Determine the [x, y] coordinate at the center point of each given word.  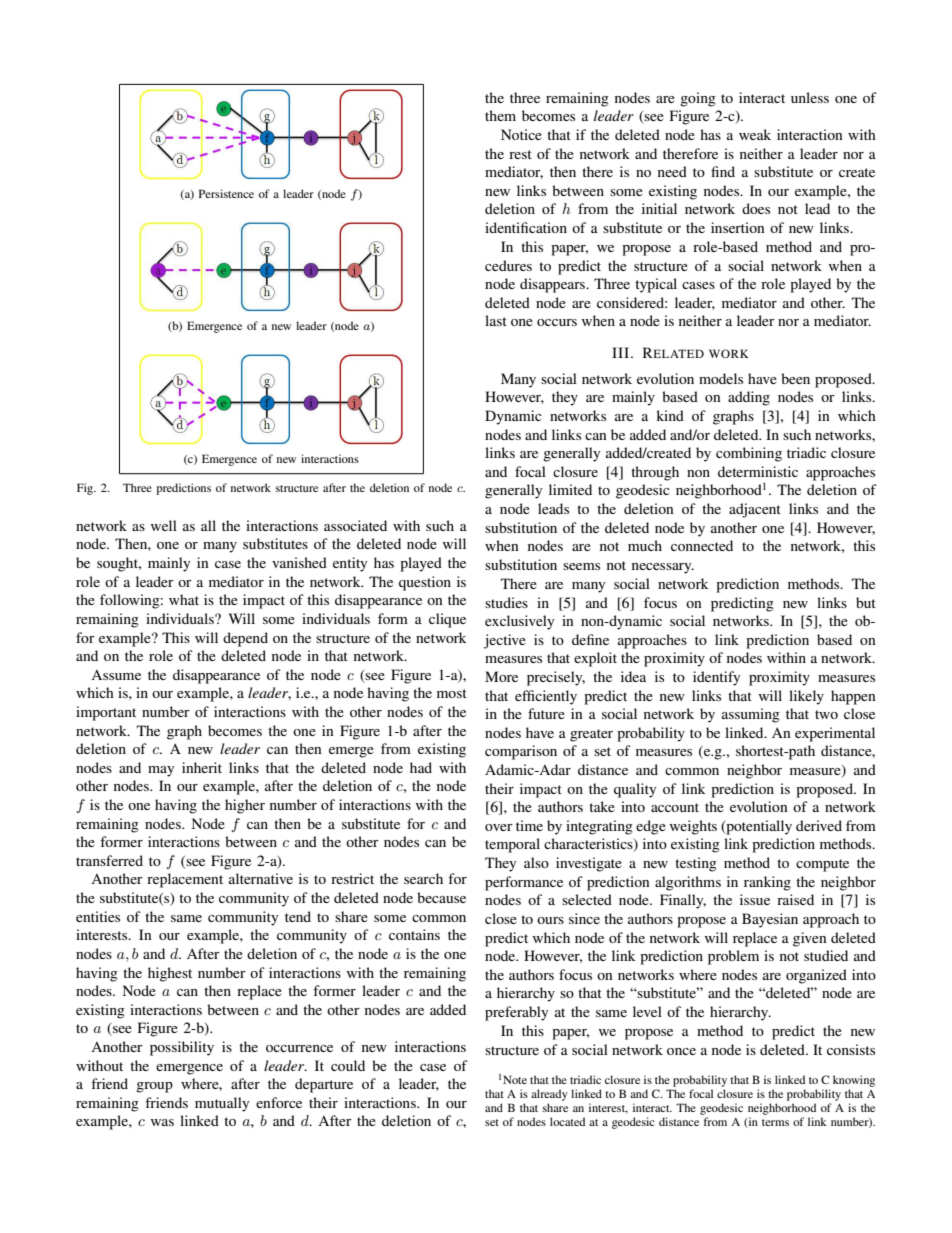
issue [755, 899]
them [500, 115]
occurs [557, 322]
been [795, 378]
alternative [261, 878]
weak [755, 134]
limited [570, 489]
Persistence [226, 193]
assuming [751, 715]
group [154, 1087]
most [452, 693]
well [164, 525]
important [106, 713]
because [441, 897]
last [496, 320]
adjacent [755, 510]
